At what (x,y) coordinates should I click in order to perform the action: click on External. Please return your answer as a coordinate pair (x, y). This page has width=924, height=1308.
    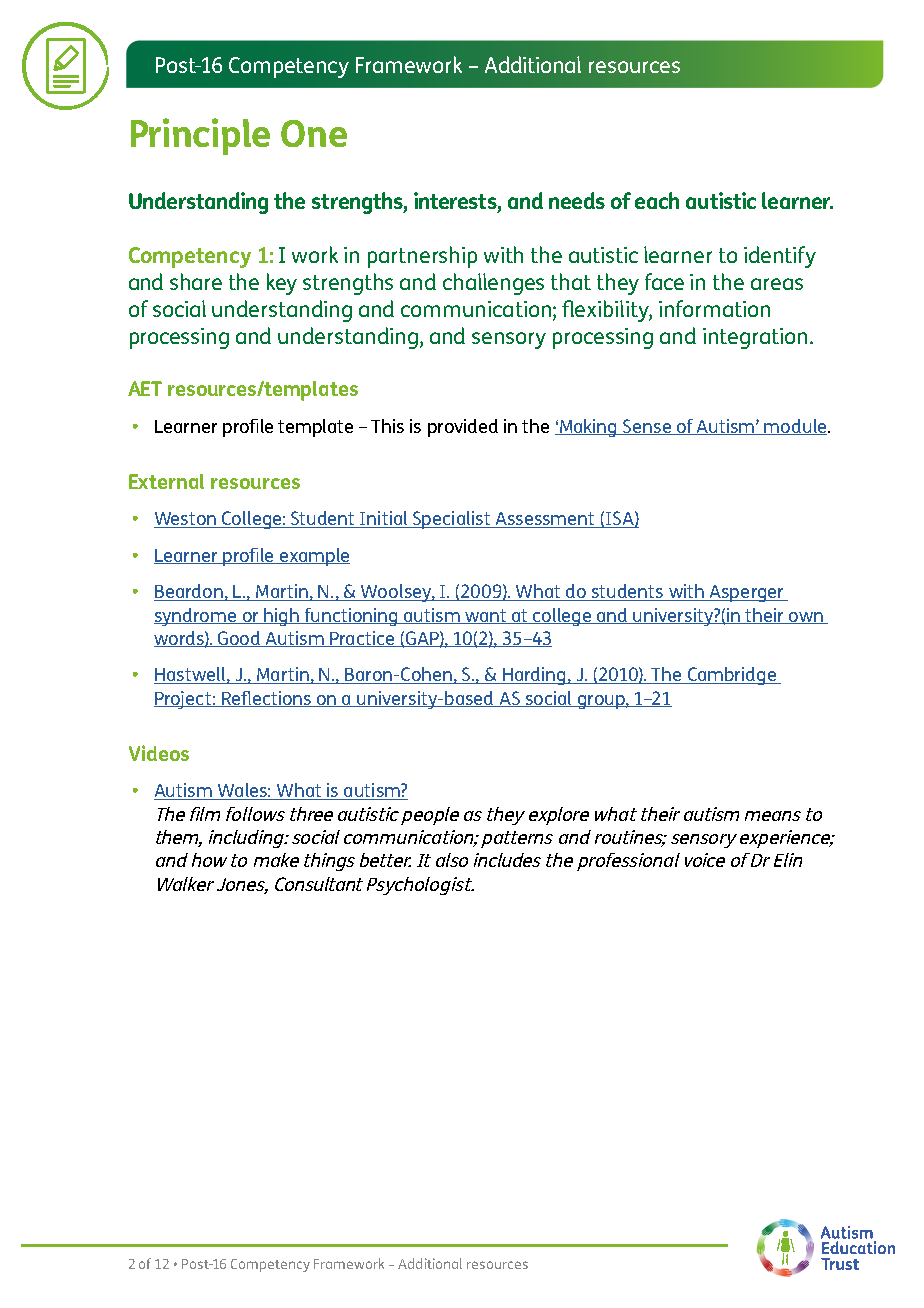
    Looking at the image, I should click on (166, 481).
